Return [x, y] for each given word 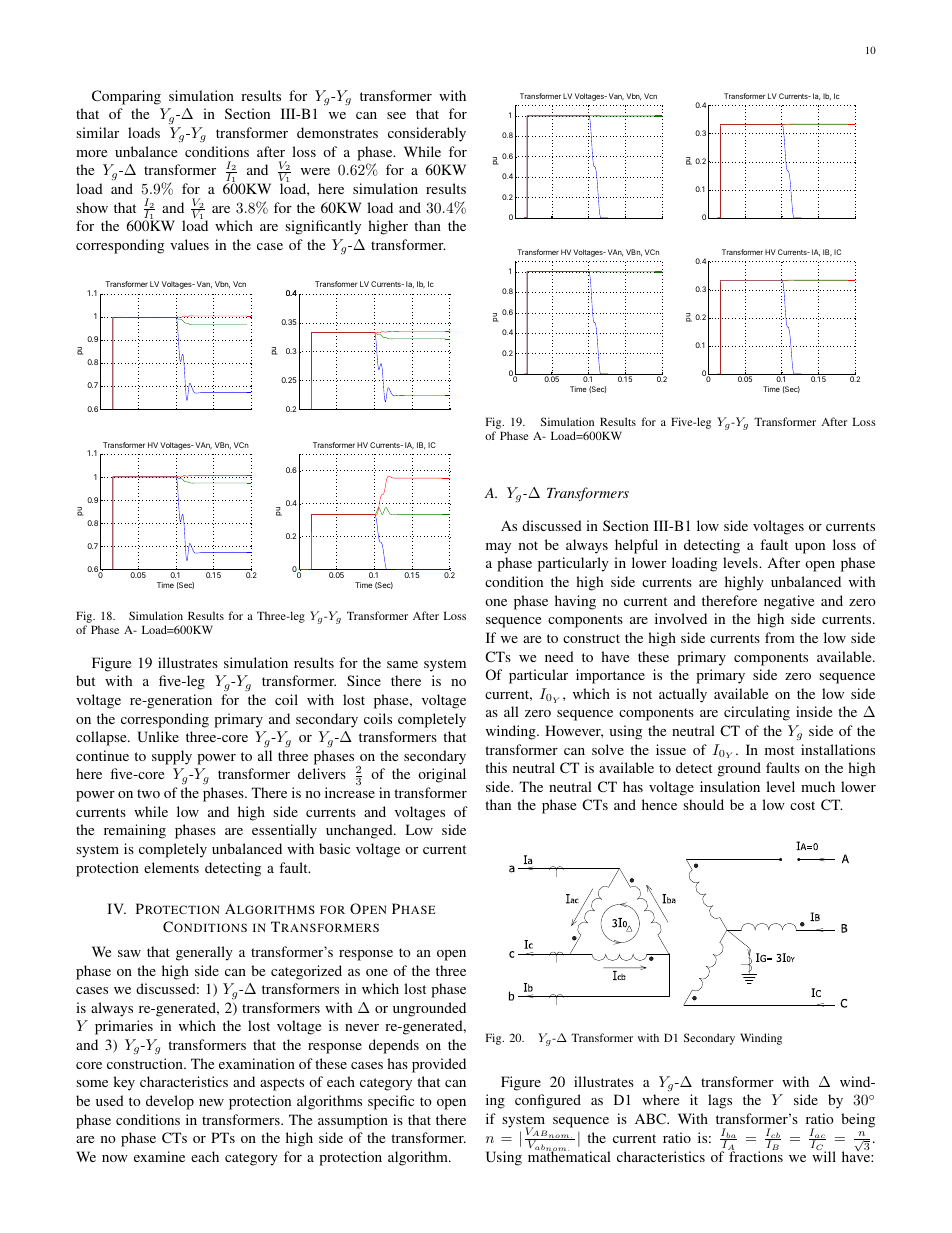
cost [802, 805]
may [498, 548]
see [396, 115]
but [85, 680]
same [402, 664]
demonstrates [337, 132]
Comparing [126, 97]
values [189, 244]
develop [170, 1102]
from [780, 637]
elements [171, 867]
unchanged [360, 831]
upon [810, 548]
